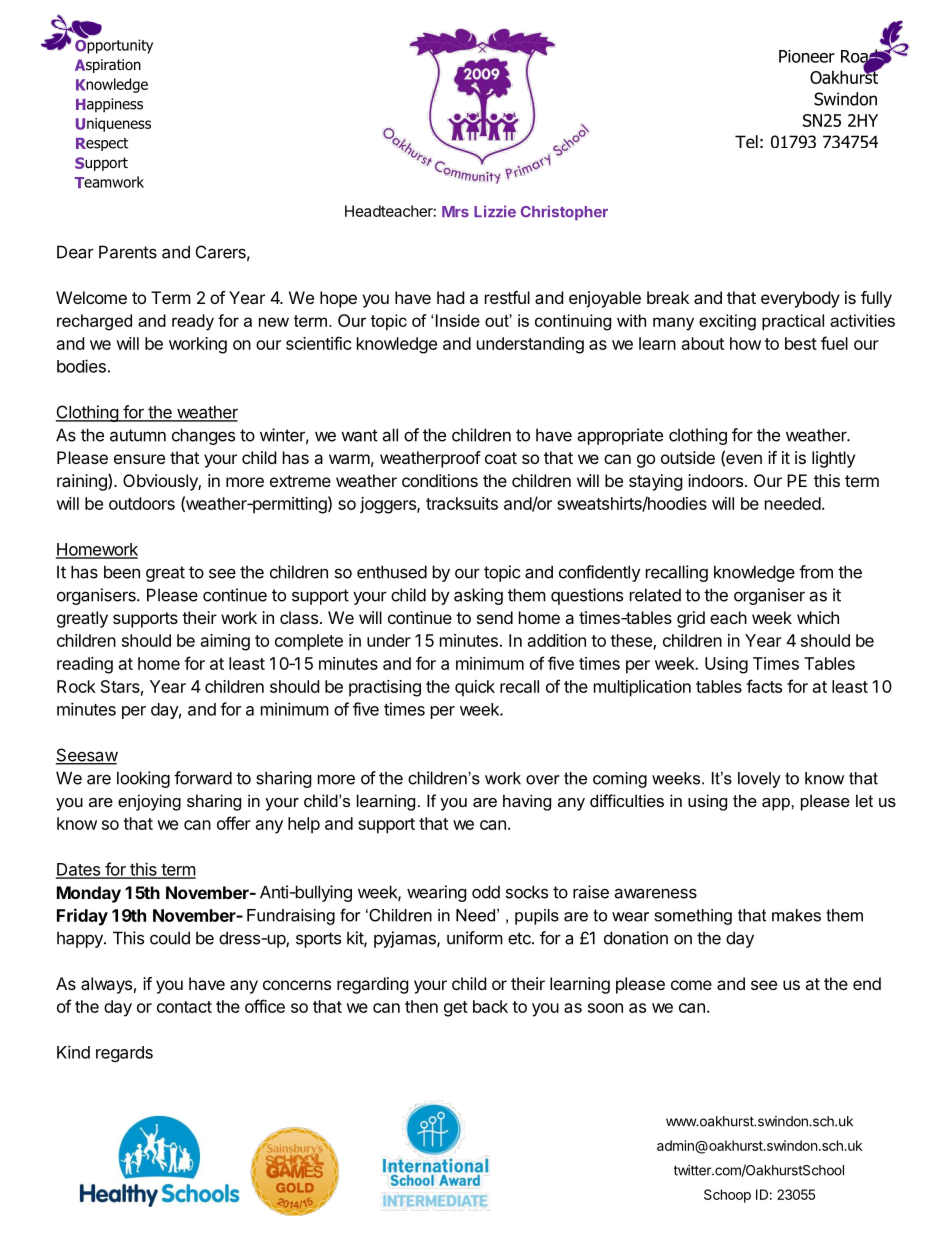  Describe the element at coordinates (495, 211) in the screenshot. I see `Lizzie` at that location.
